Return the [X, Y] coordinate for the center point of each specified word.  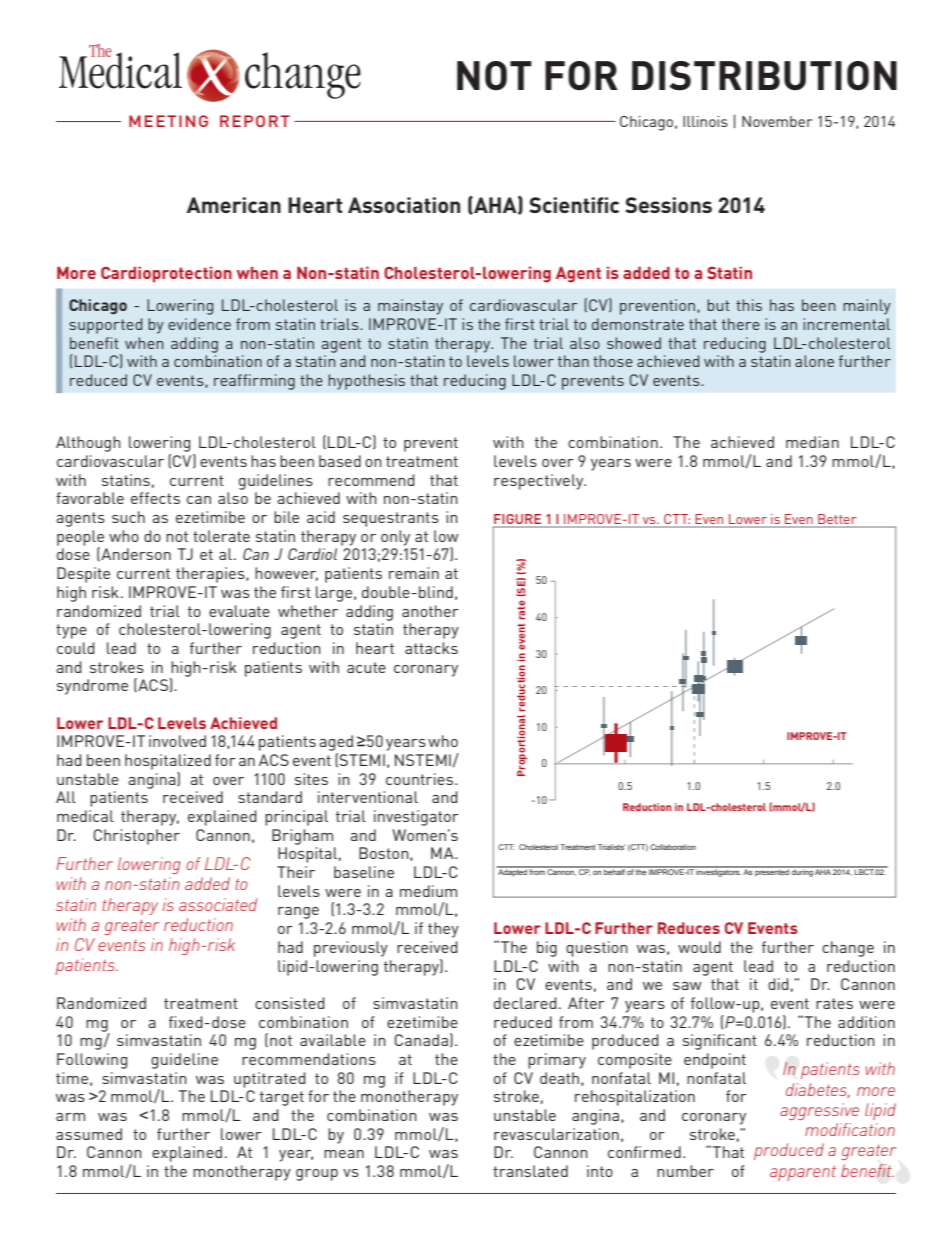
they [443, 930]
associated [218, 904]
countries [421, 779]
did [778, 984]
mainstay [410, 307]
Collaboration [673, 847]
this [749, 305]
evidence [199, 324]
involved [177, 741]
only [395, 538]
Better [837, 519]
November [777, 121]
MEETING [168, 121]
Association [404, 205]
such [128, 517]
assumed [89, 1134]
